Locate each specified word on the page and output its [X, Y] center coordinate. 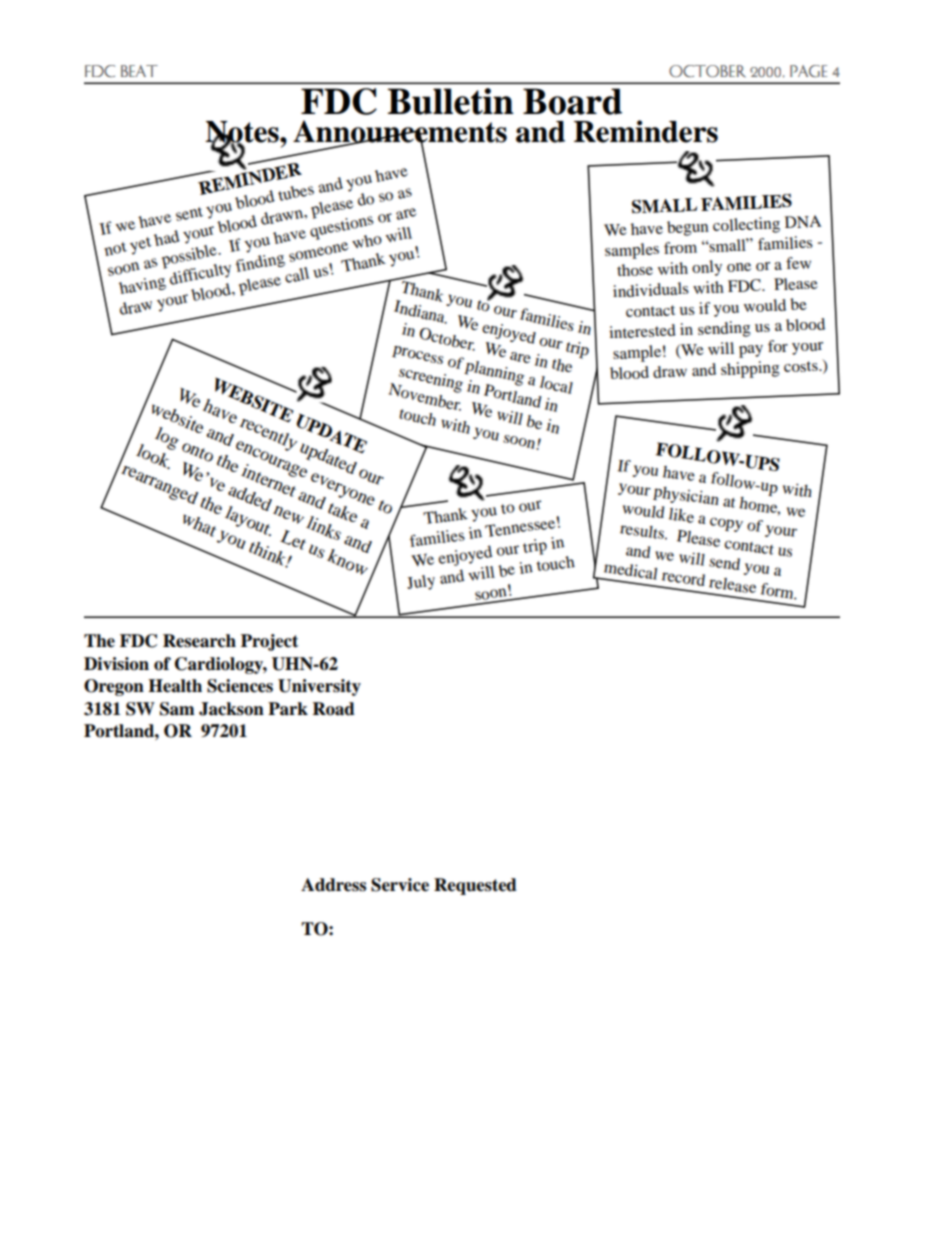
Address [333, 885]
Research [199, 641]
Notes [243, 133]
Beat [139, 71]
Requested [475, 886]
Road [334, 709]
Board [572, 101]
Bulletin [451, 101]
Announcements [400, 132]
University [319, 687]
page [808, 71]
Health [175, 686]
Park [288, 709]
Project [269, 642]
